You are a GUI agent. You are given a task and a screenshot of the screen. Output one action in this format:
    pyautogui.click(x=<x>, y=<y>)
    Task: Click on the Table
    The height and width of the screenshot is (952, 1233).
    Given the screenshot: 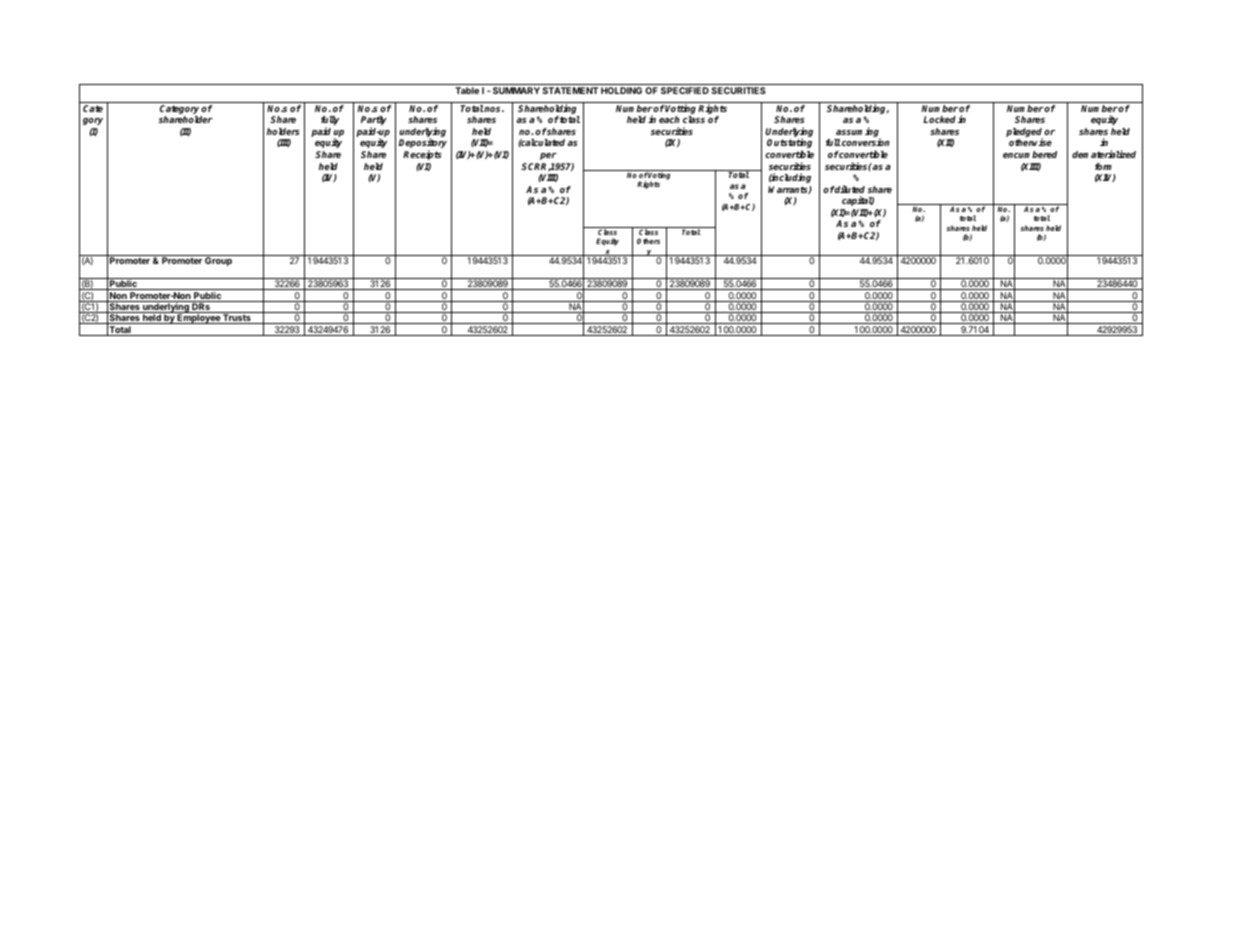 What is the action you would take?
    pyautogui.click(x=467, y=90)
